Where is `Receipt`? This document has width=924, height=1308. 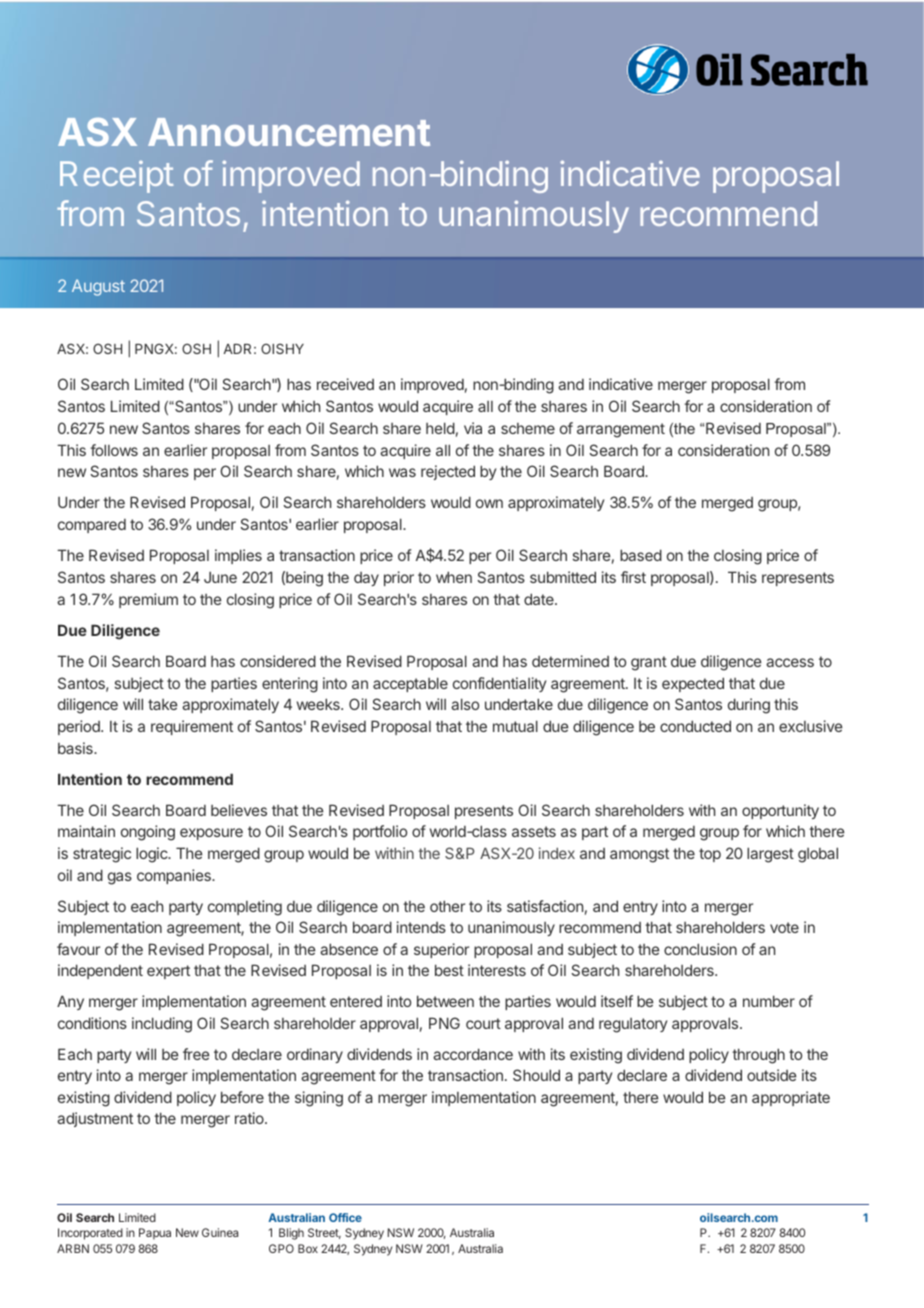
Receipt is located at coordinates (116, 177).
